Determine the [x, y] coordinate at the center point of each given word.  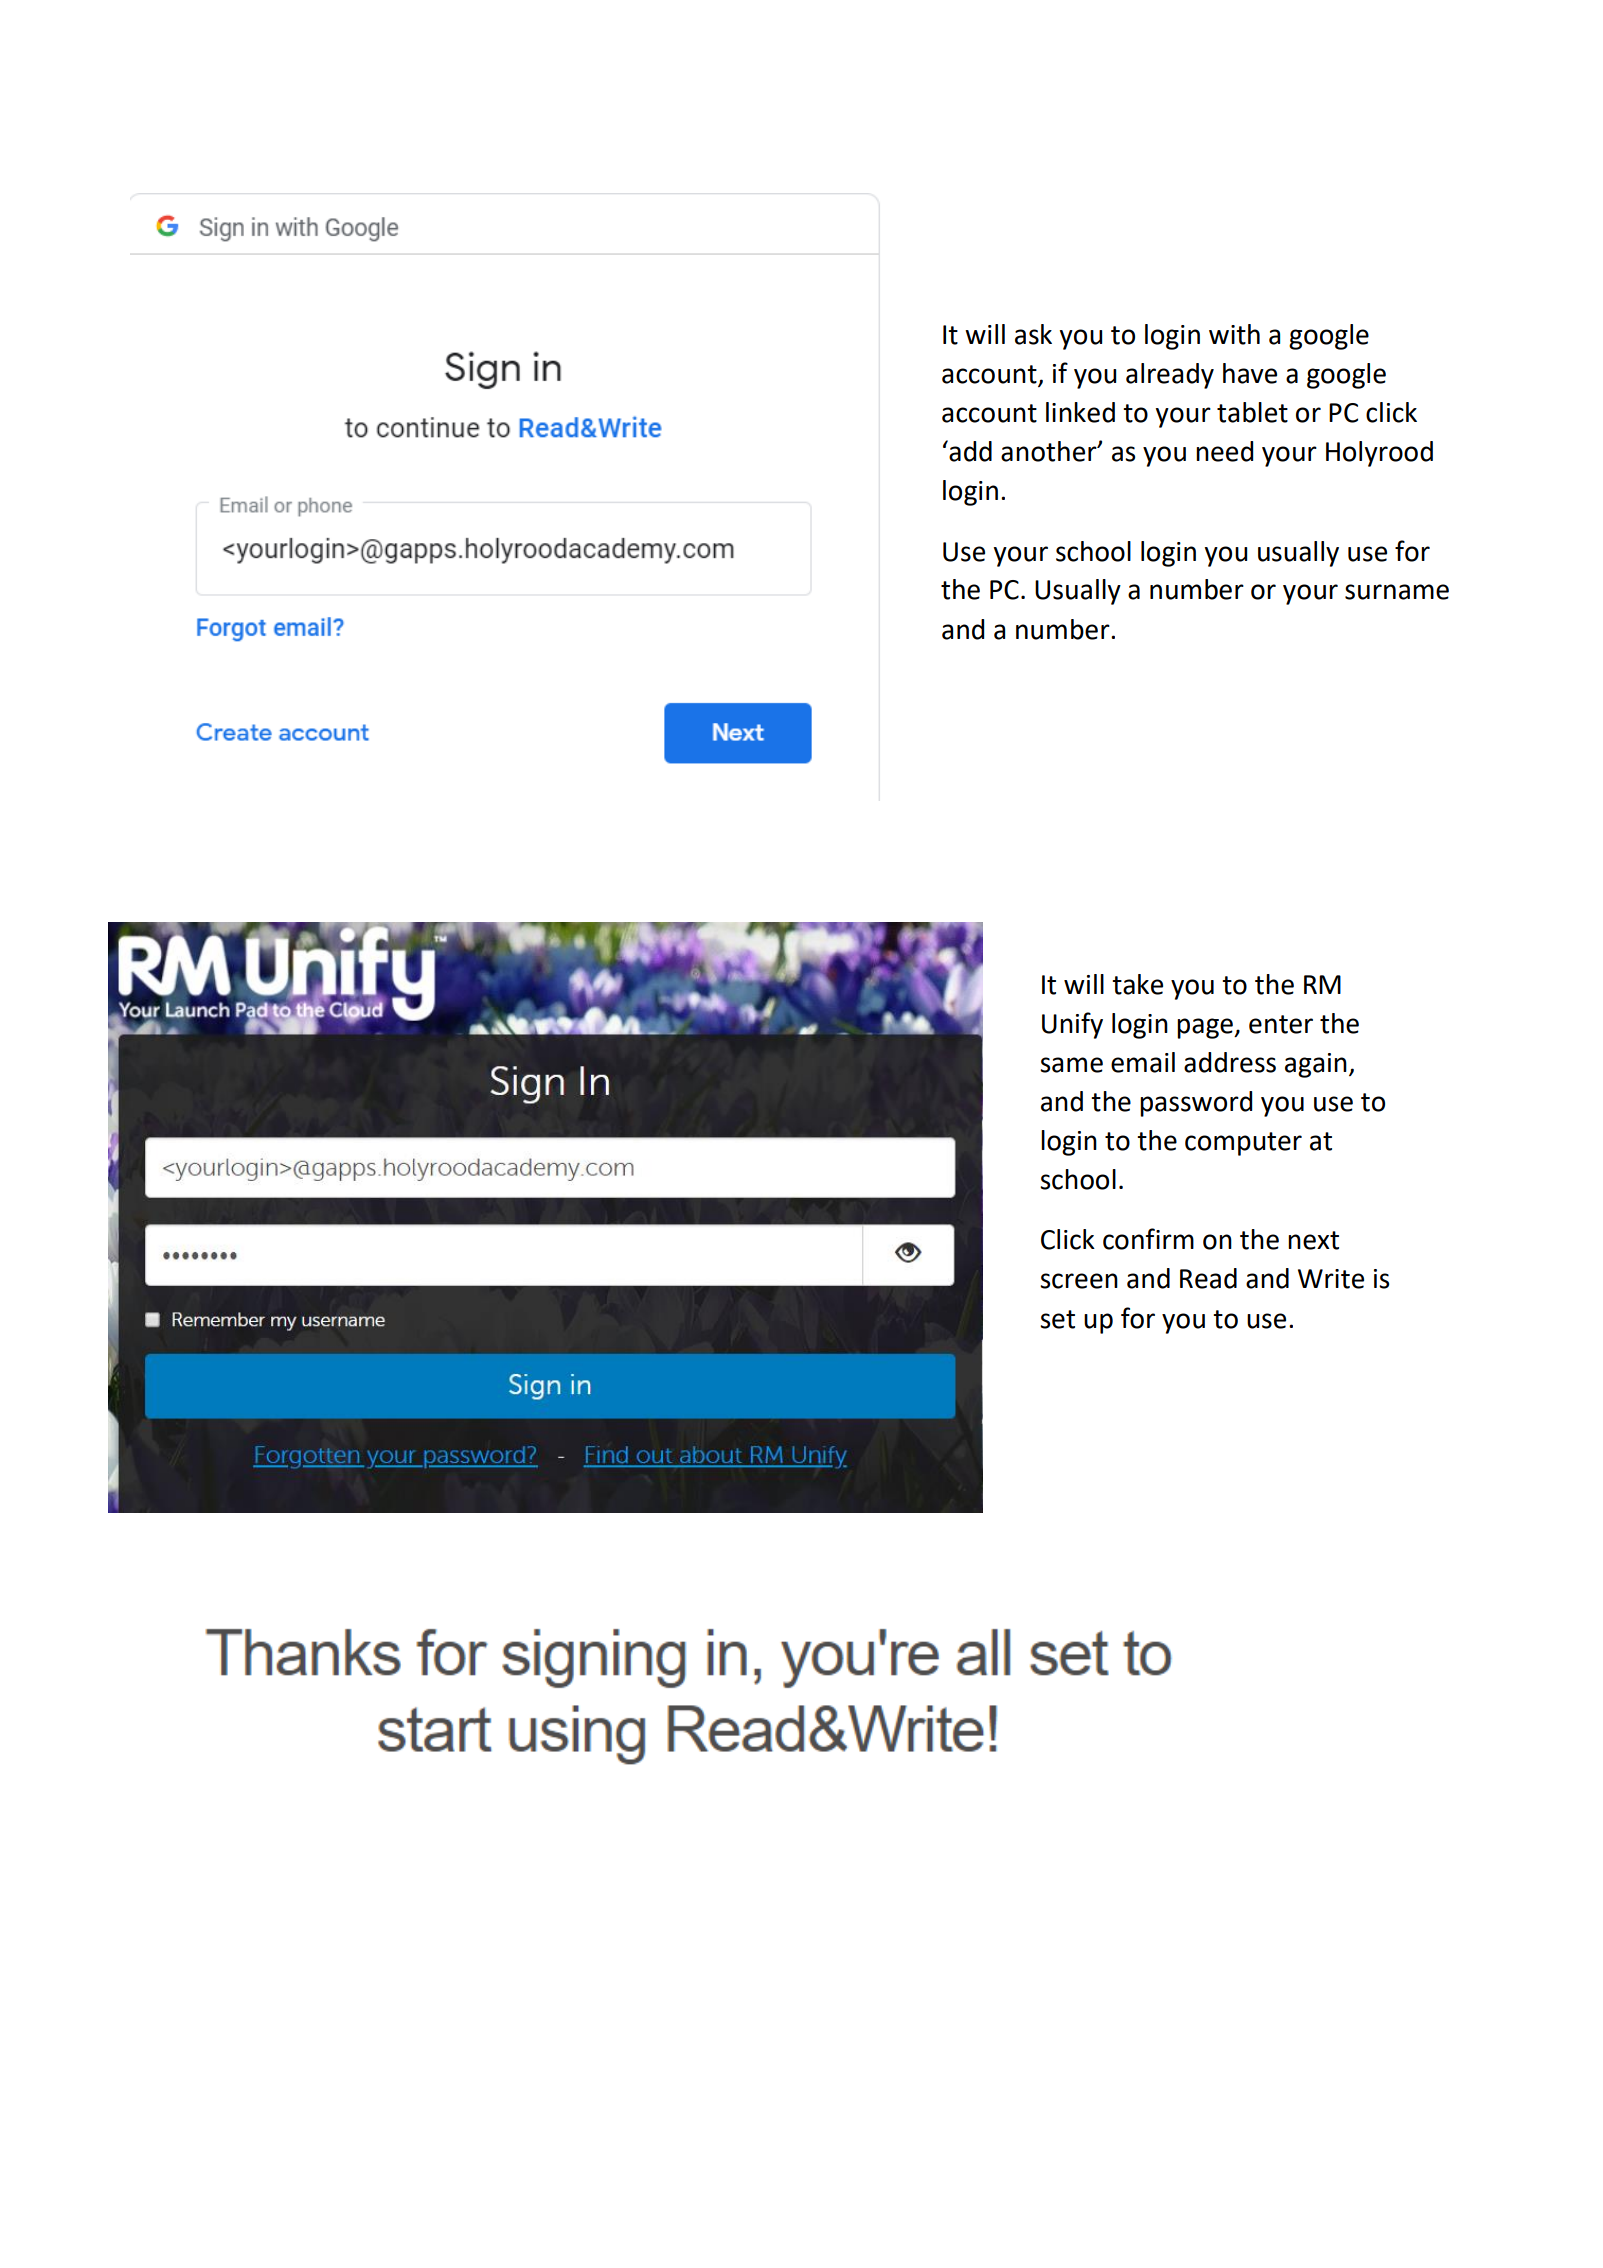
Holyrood [1379, 454]
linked [1080, 412]
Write [1331, 1279]
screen [1079, 1281]
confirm [1148, 1239]
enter [1281, 1024]
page [1206, 1028]
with [1234, 334]
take [1137, 984]
